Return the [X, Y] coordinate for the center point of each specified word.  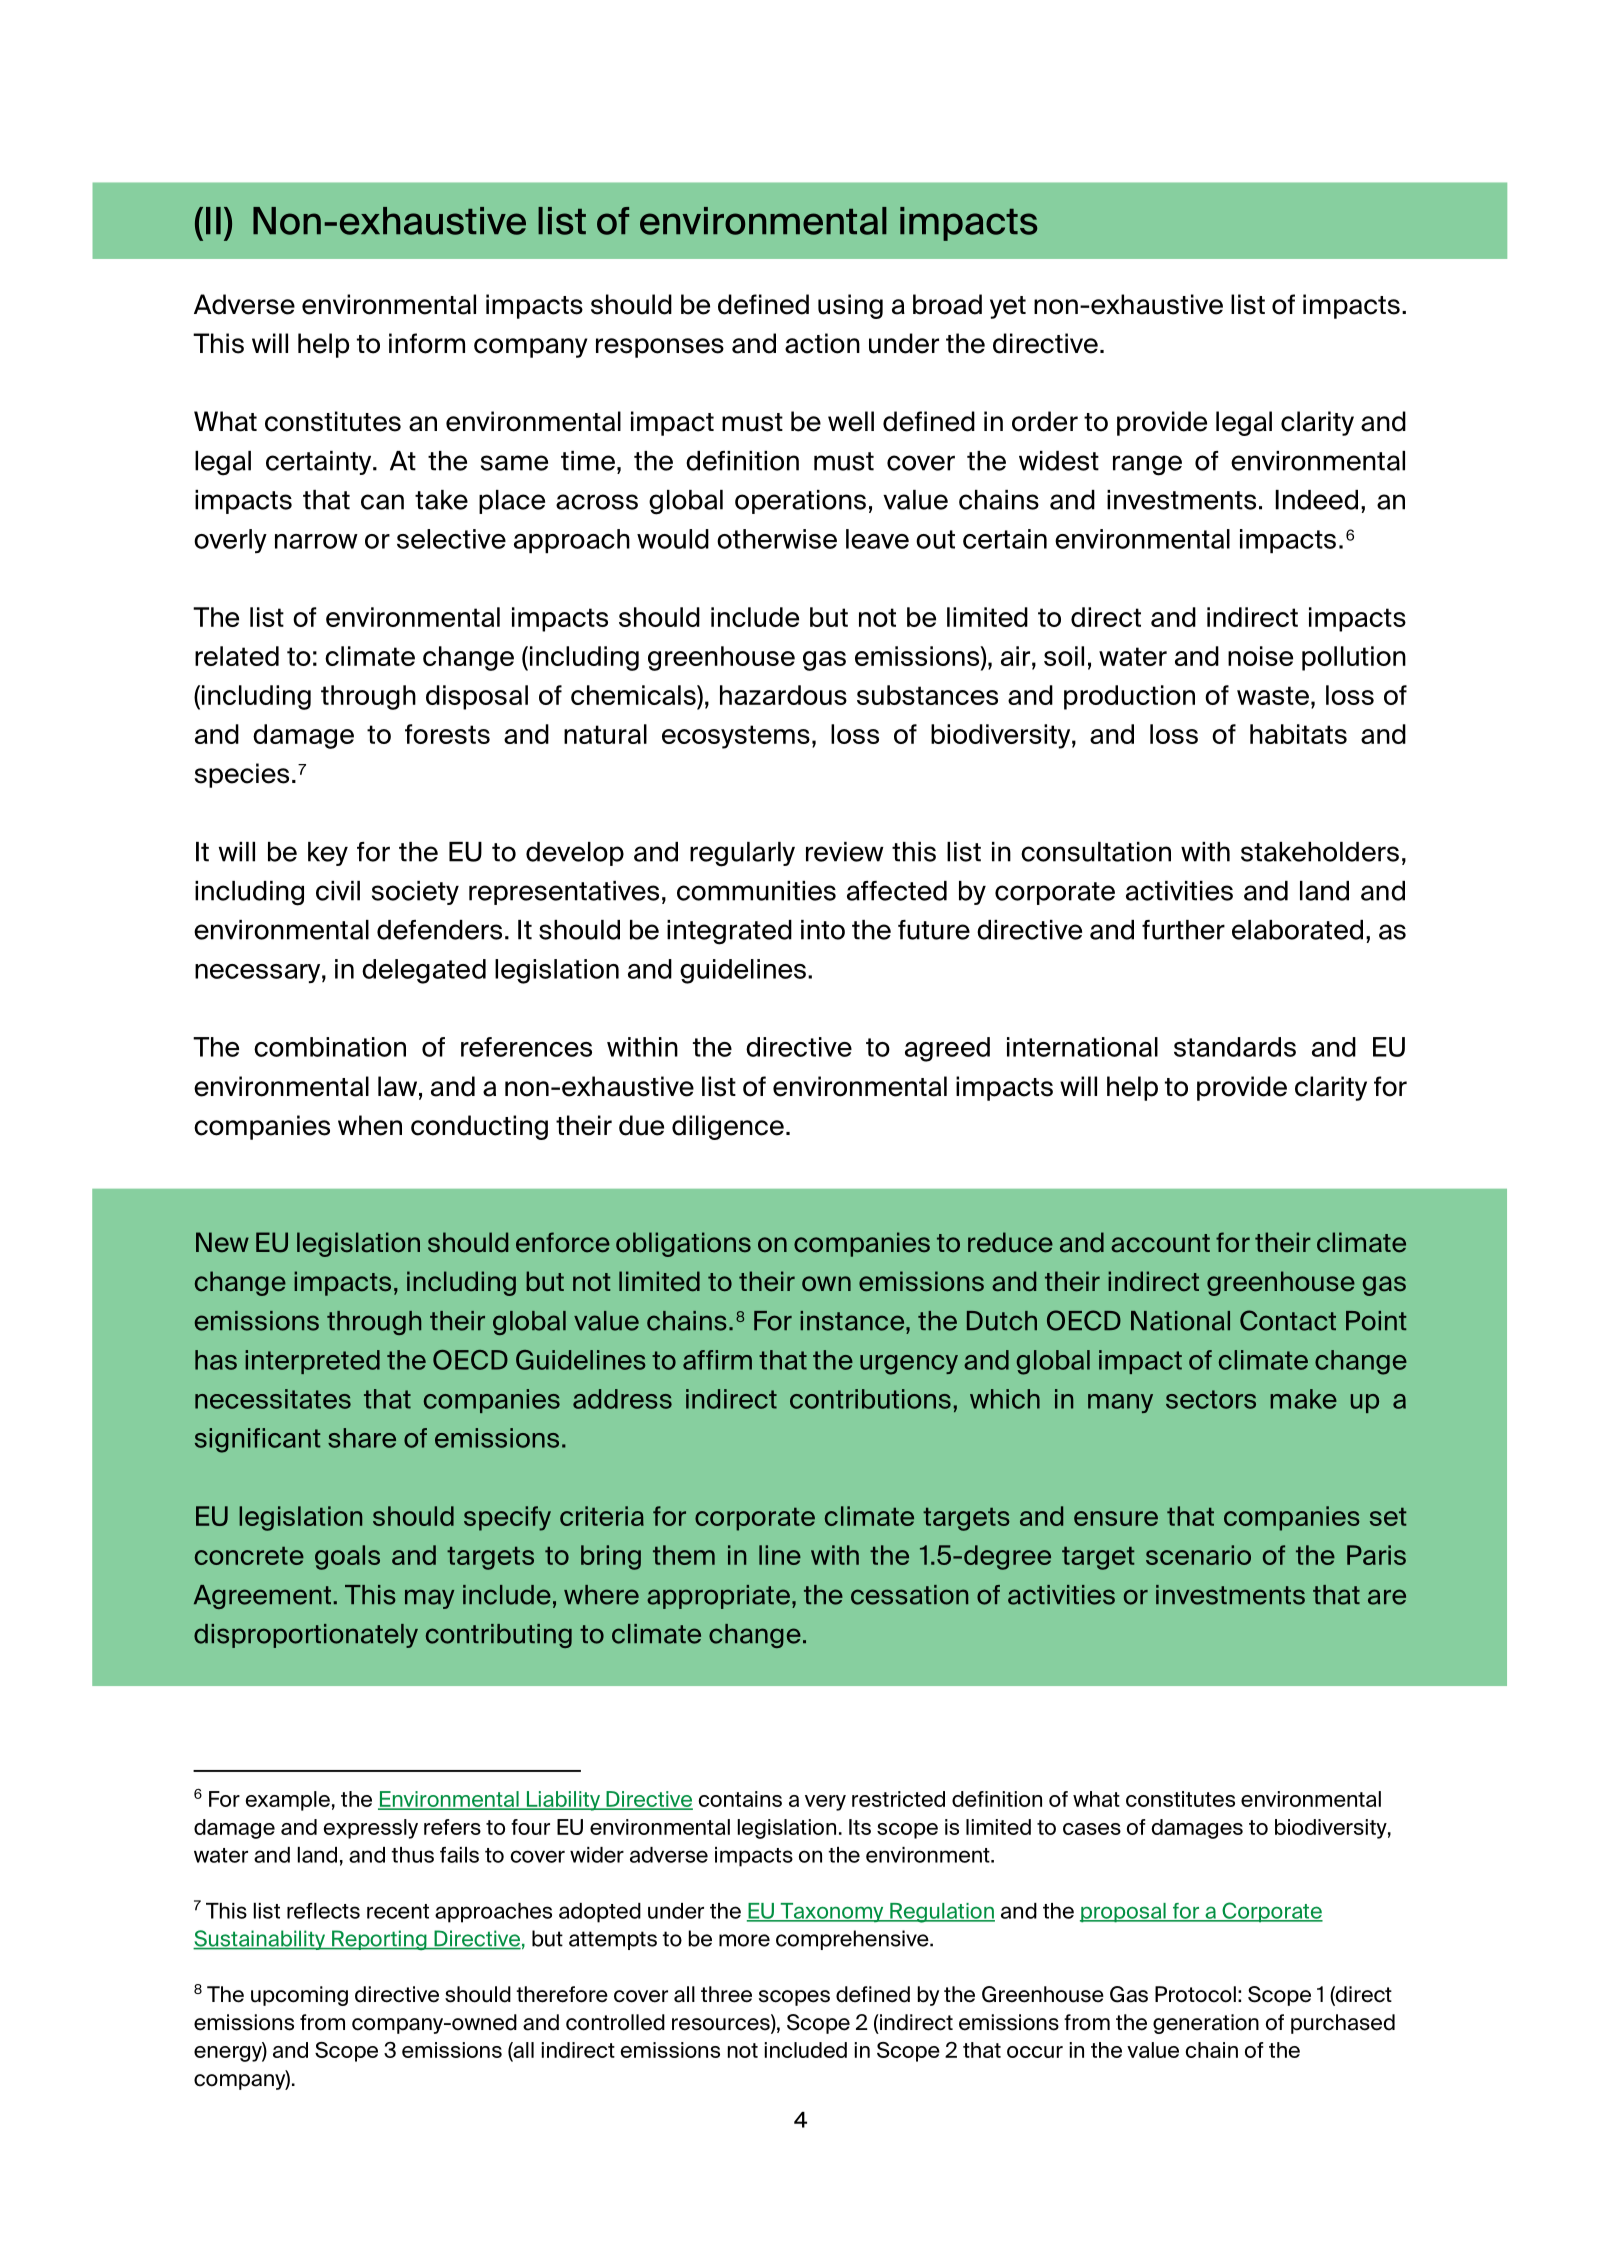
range [1147, 465]
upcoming [299, 1996]
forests [447, 734]
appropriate [720, 1597]
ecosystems [736, 737]
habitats [1298, 734]
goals [347, 1557]
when [370, 1125]
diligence [728, 1127]
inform [427, 343]
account [1160, 1243]
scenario [1198, 1555]
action [822, 343]
